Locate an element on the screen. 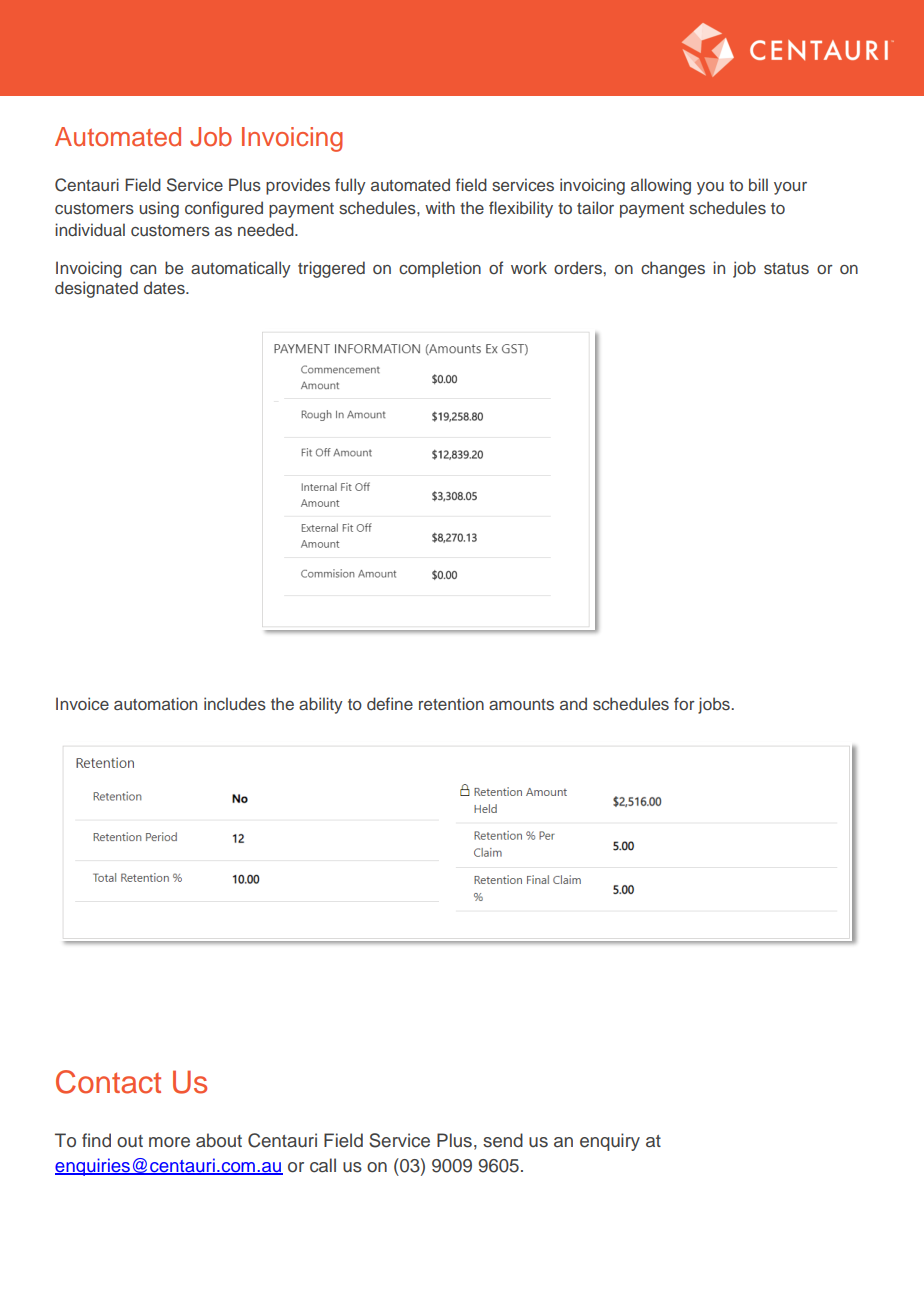 Image resolution: width=924 pixels, height=1309 pixels. using is located at coordinates (159, 209).
